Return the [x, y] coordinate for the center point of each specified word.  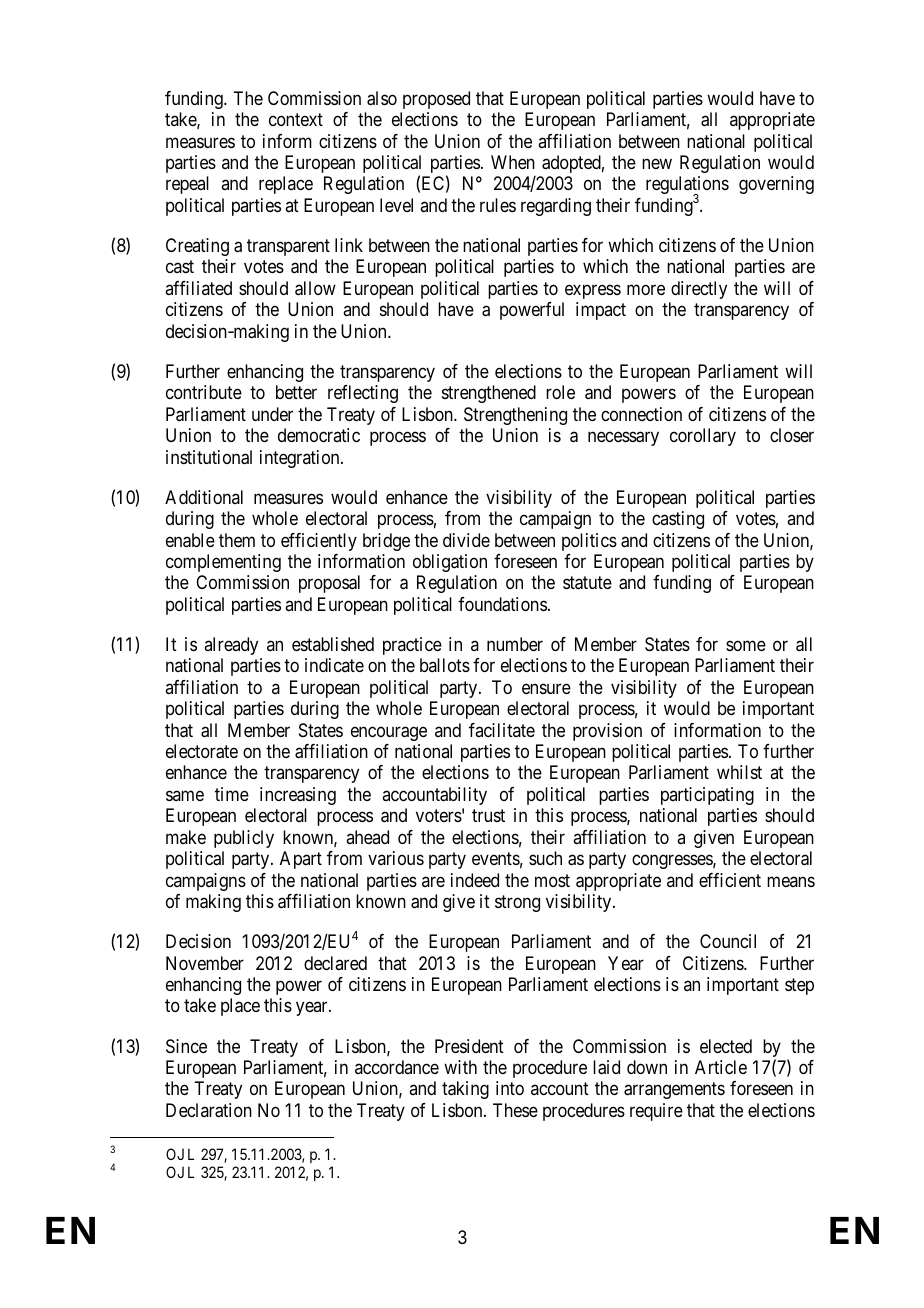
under [272, 414]
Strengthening [515, 416]
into [510, 1088]
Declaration [209, 1110]
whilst [739, 772]
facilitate [502, 730]
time [232, 794]
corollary [703, 437]
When [513, 162]
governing [776, 185]
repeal [187, 185]
